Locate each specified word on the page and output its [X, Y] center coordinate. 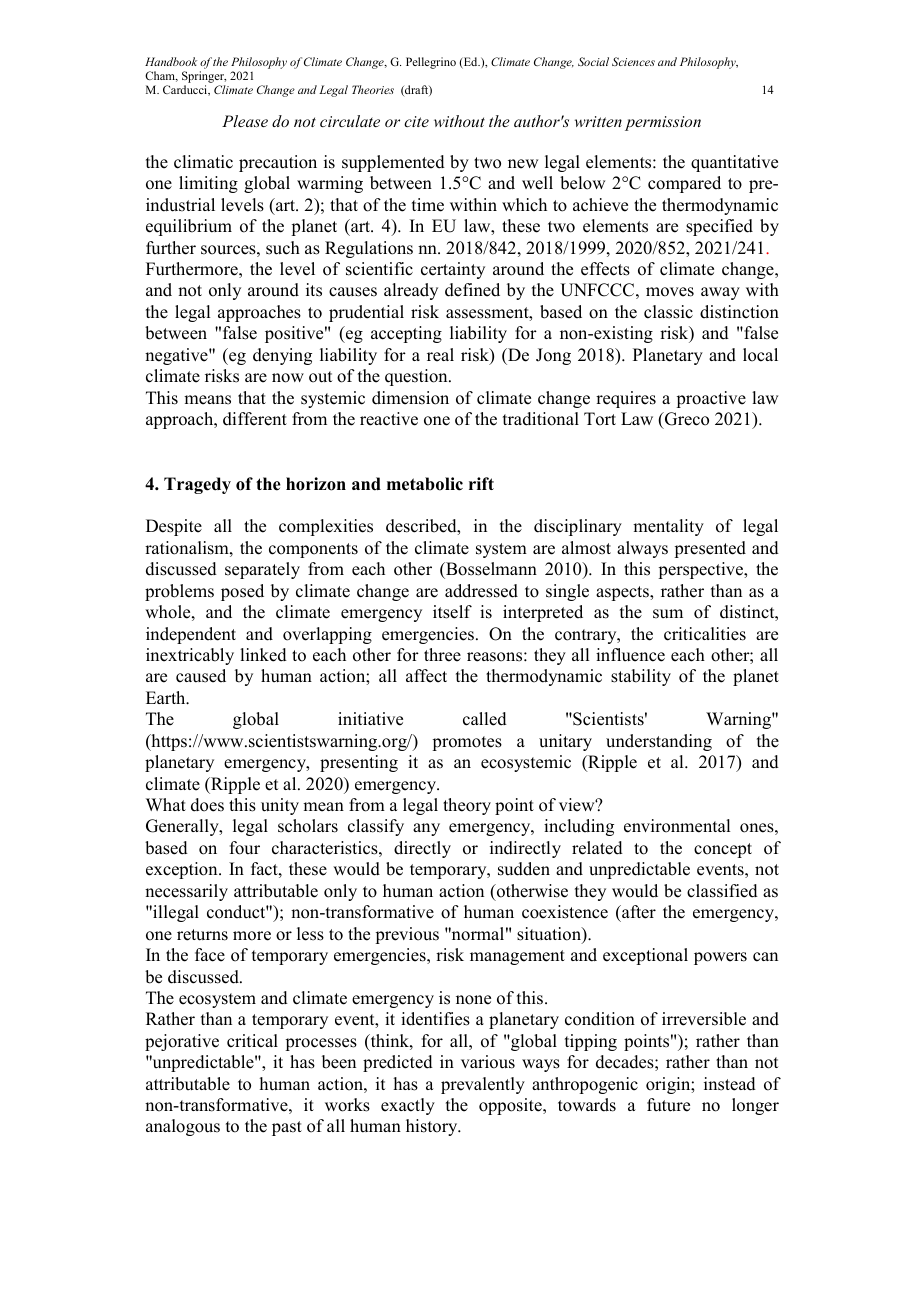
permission [663, 123]
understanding [659, 742]
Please [245, 121]
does [207, 805]
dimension [410, 398]
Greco [686, 419]
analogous [183, 1127]
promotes [467, 743]
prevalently [483, 1085]
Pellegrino [431, 63]
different [255, 419]
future [668, 1105]
